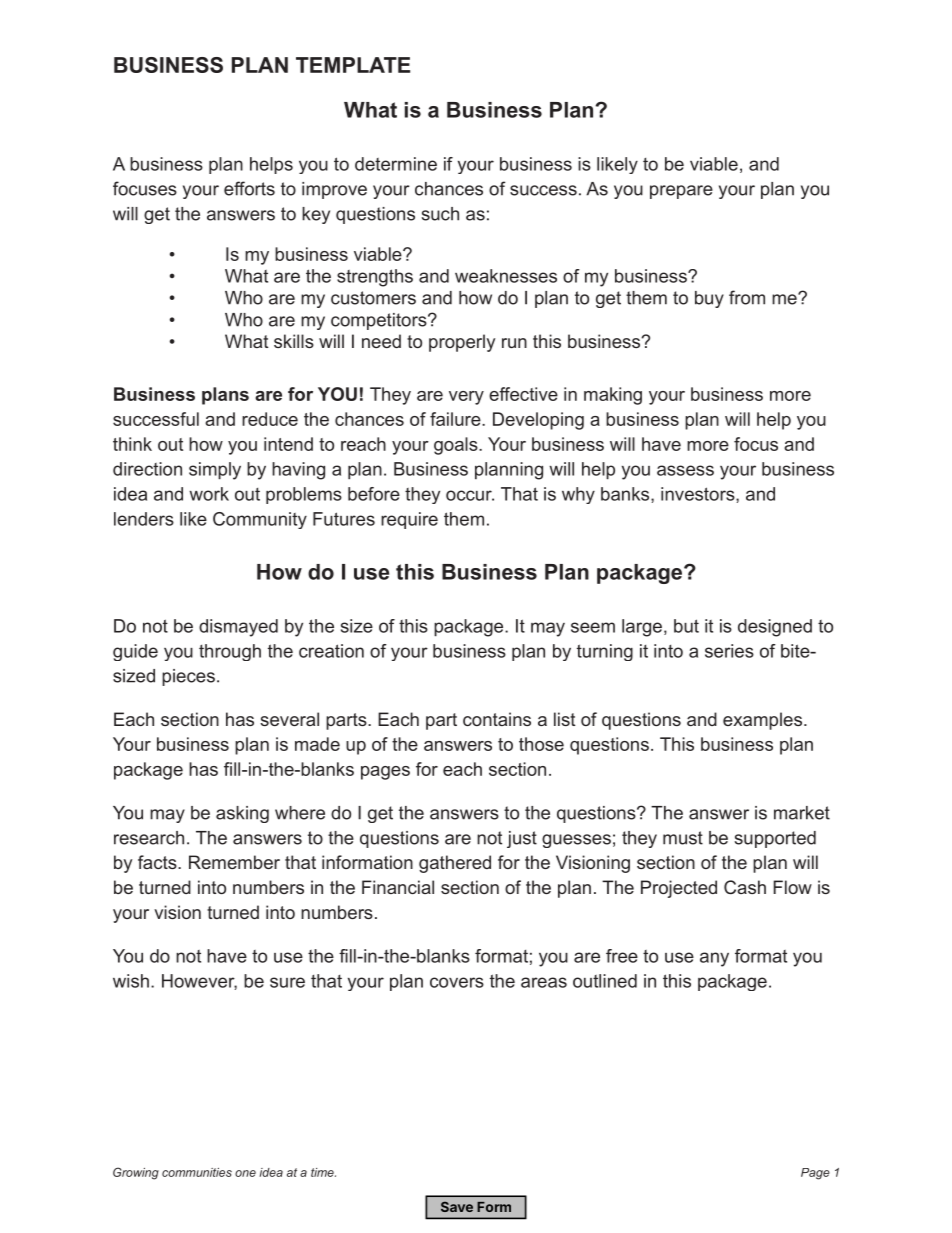  What do you see at coordinates (396, 164) in the page?
I see `determine` at bounding box center [396, 164].
